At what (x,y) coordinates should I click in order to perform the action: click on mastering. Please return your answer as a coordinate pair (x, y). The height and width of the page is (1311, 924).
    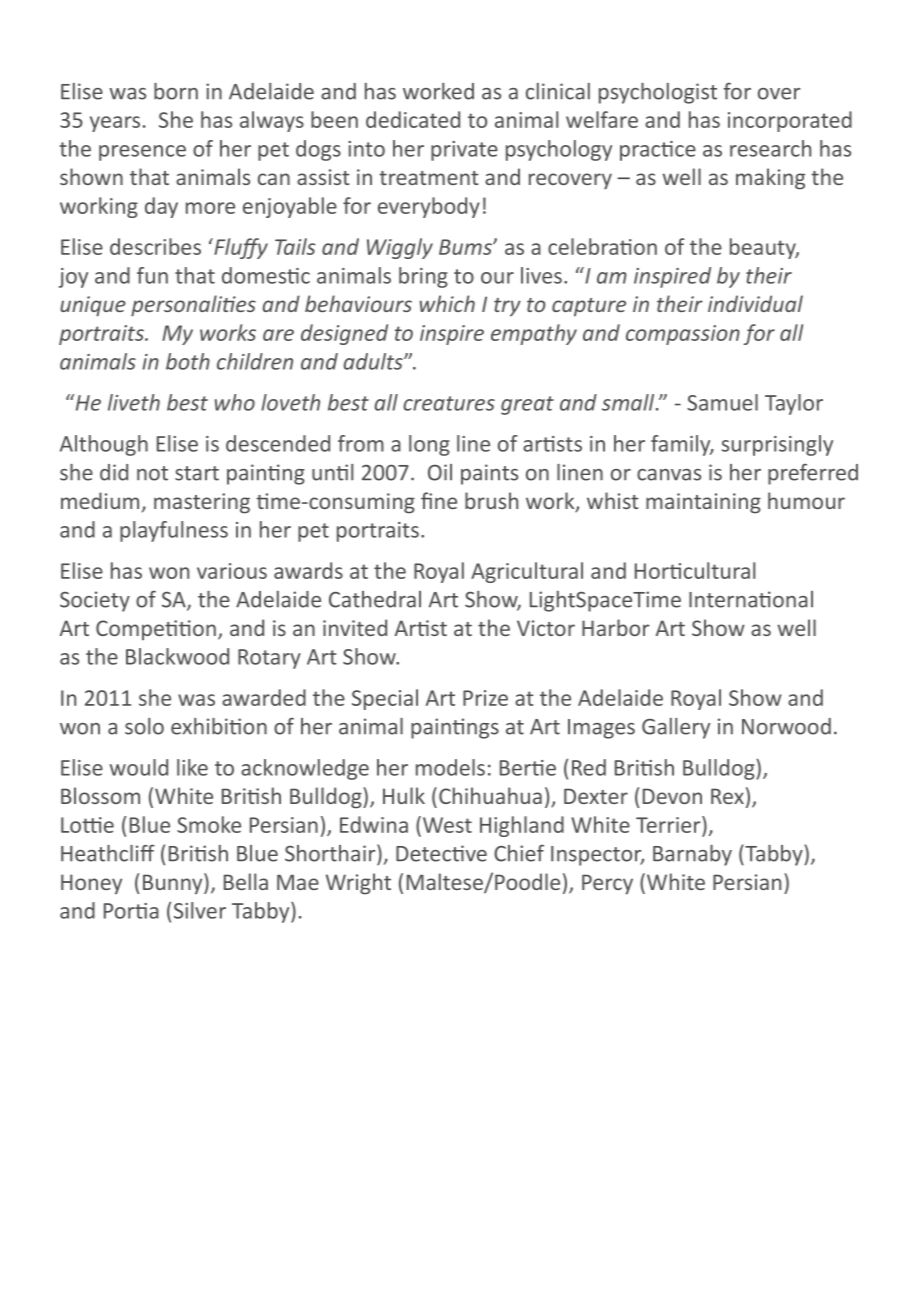
    Looking at the image, I should click on (202, 503).
